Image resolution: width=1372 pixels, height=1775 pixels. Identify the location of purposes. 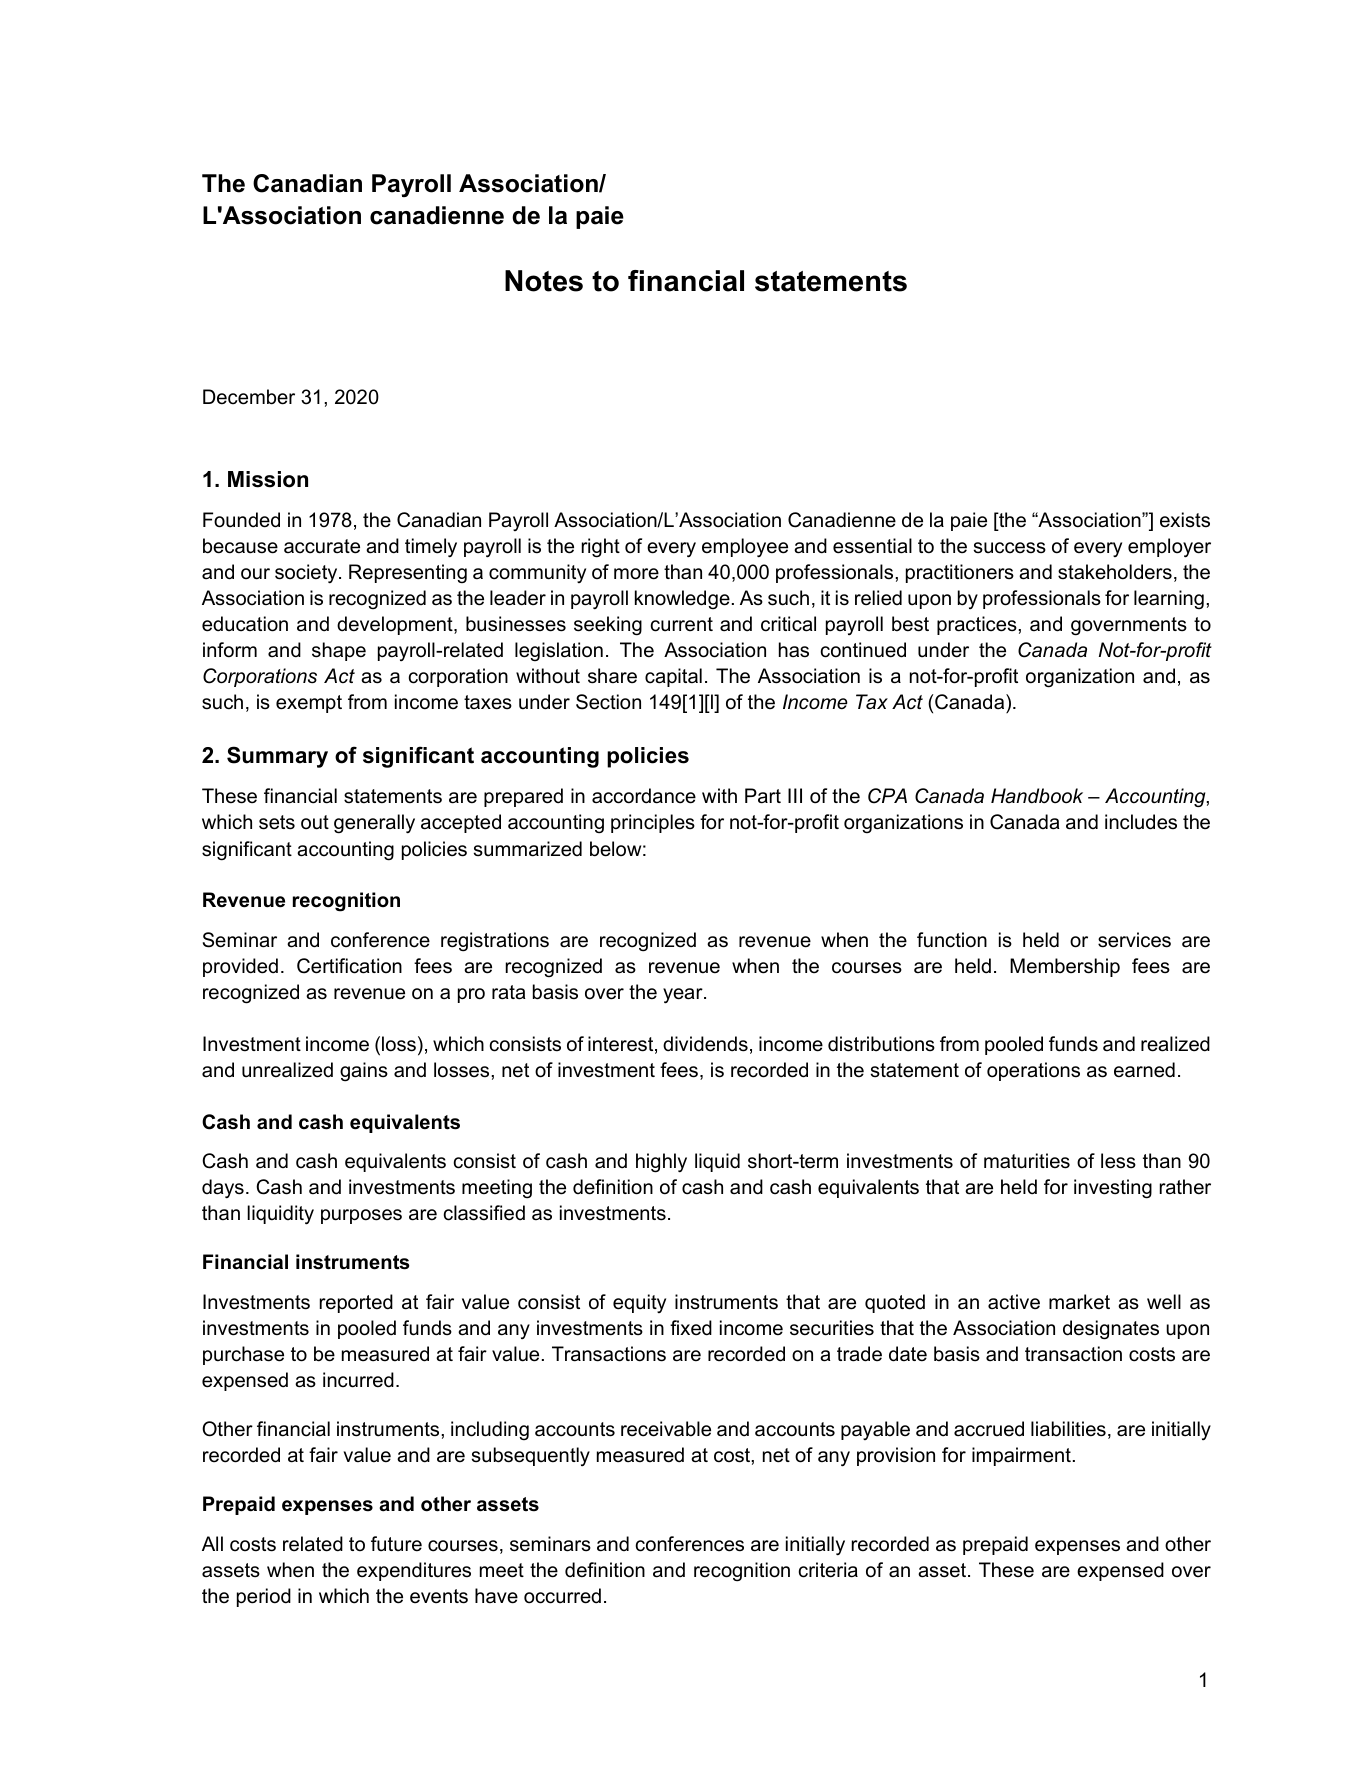
(361, 1216).
